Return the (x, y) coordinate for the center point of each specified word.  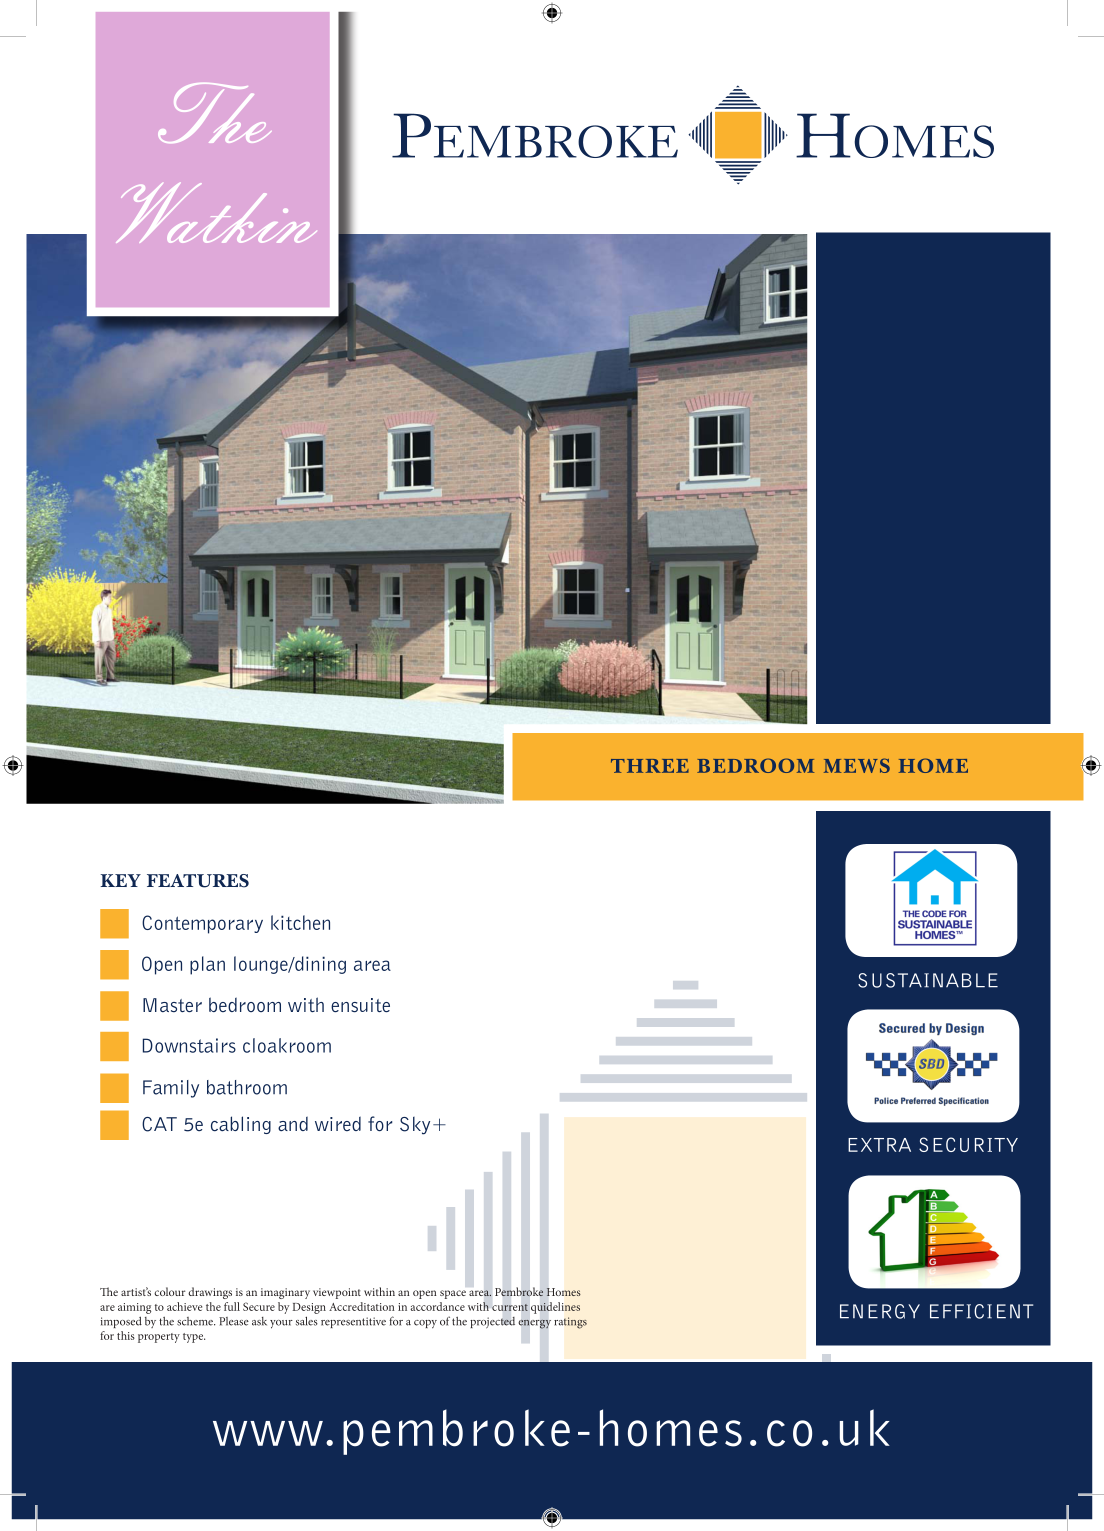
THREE (650, 766)
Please (234, 1321)
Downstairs (189, 1045)
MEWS (857, 765)
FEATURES (198, 881)
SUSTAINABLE (928, 980)
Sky (415, 1126)
